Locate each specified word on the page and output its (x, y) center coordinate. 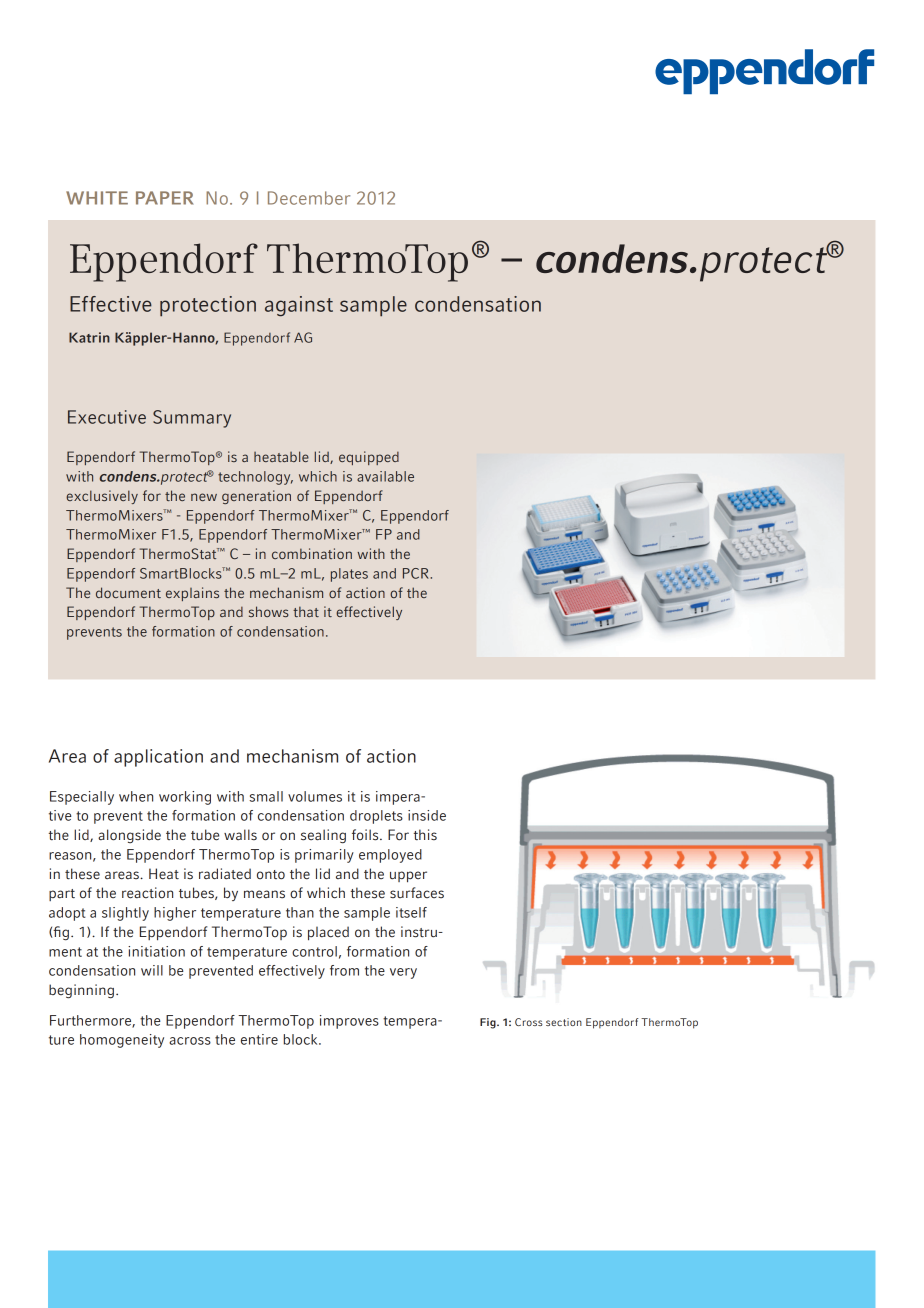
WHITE (97, 198)
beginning (81, 991)
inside (427, 815)
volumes (315, 796)
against (299, 306)
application (158, 758)
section (564, 1022)
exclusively (102, 497)
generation (256, 497)
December (309, 198)
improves (349, 1022)
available (385, 476)
